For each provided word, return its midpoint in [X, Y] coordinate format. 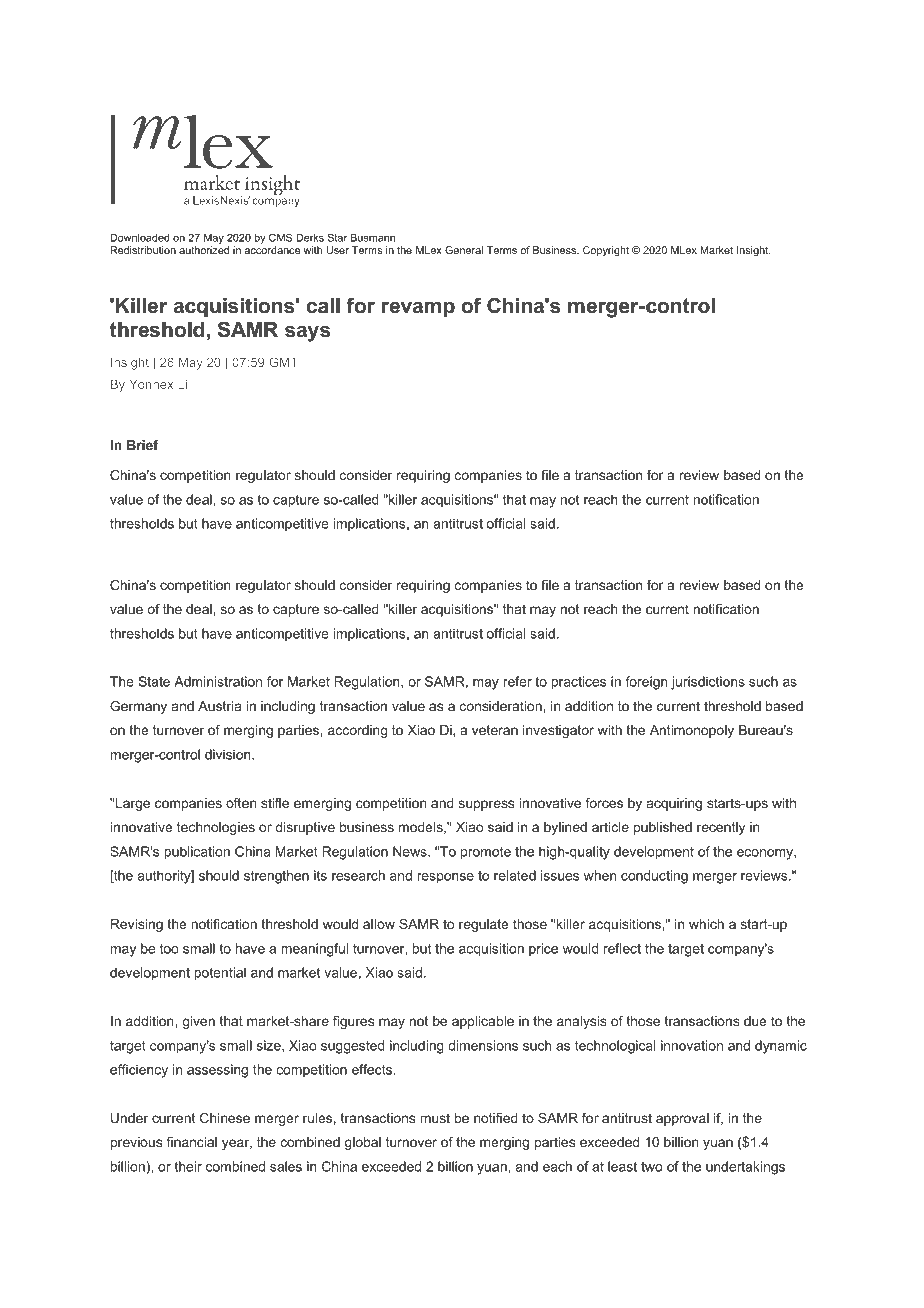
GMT [283, 362]
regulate [484, 925]
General [464, 250]
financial [192, 1142]
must [435, 1118]
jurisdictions [708, 683]
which [706, 924]
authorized [204, 250]
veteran [495, 730]
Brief [143, 445]
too [169, 949]
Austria [220, 706]
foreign [646, 683]
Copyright [606, 251]
